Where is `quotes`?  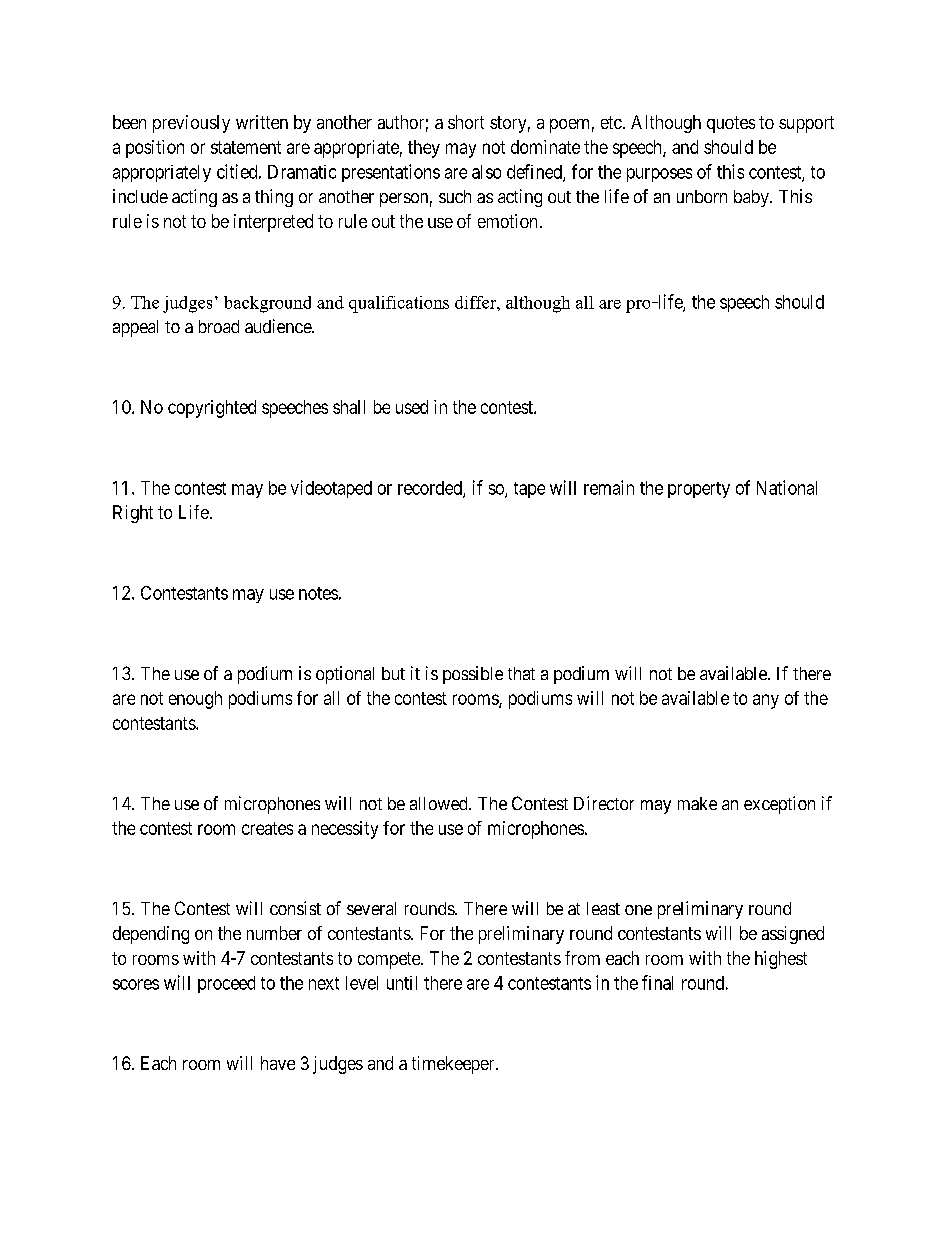
quotes is located at coordinates (731, 124).
